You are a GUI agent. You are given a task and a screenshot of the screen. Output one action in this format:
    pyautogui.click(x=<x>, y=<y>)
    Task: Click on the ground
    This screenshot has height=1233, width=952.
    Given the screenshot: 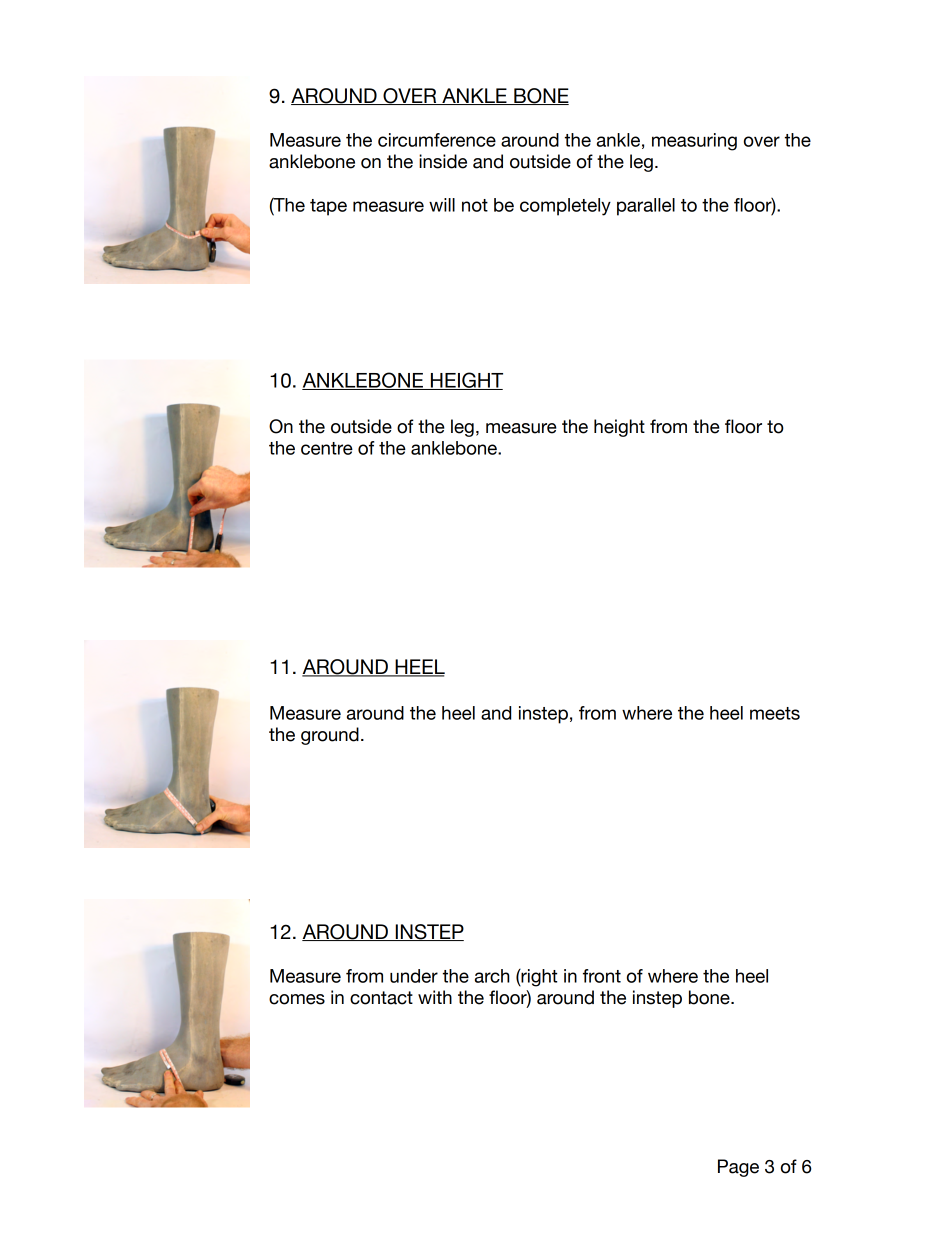 What is the action you would take?
    pyautogui.click(x=330, y=736)
